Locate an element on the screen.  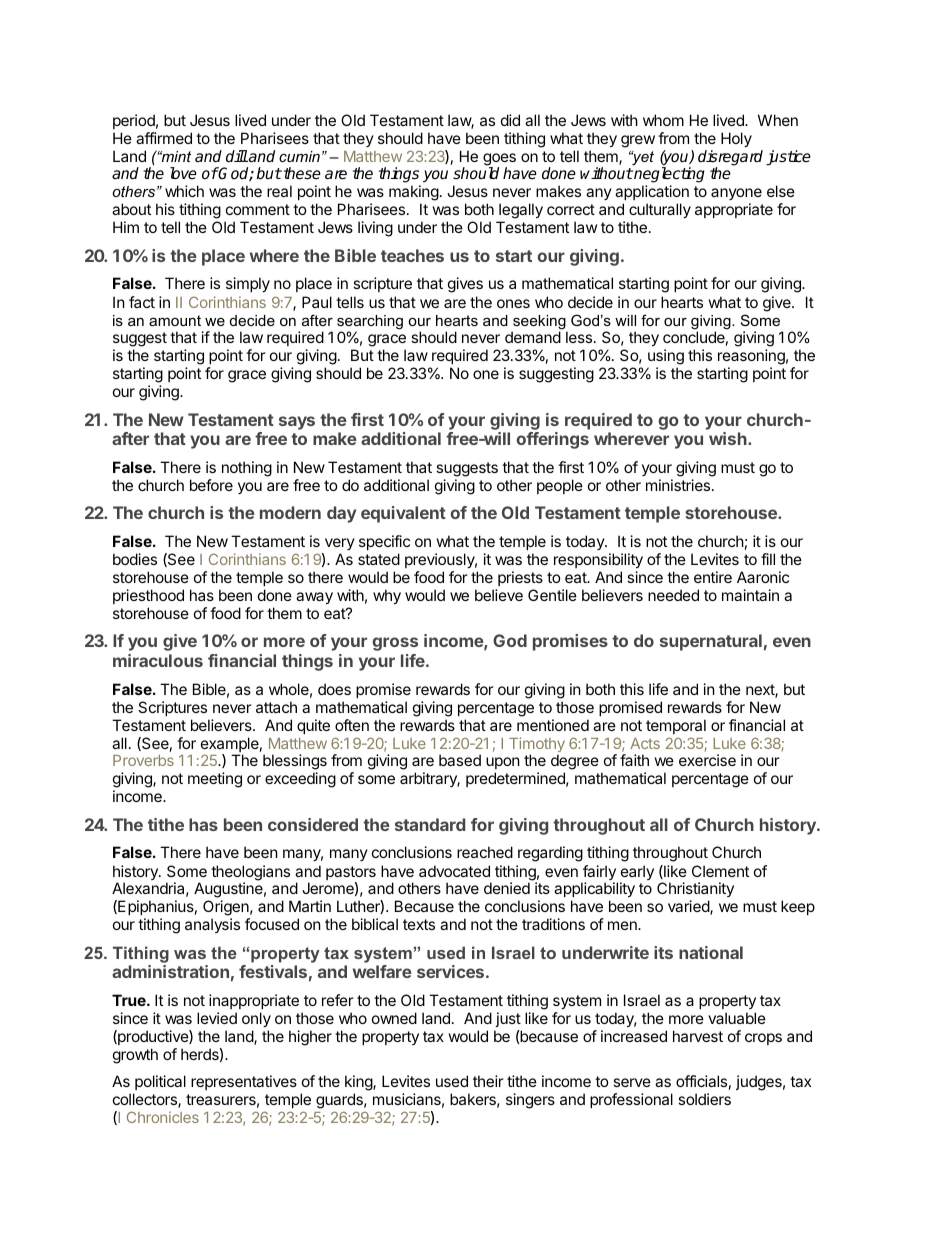
wish is located at coordinates (729, 438).
